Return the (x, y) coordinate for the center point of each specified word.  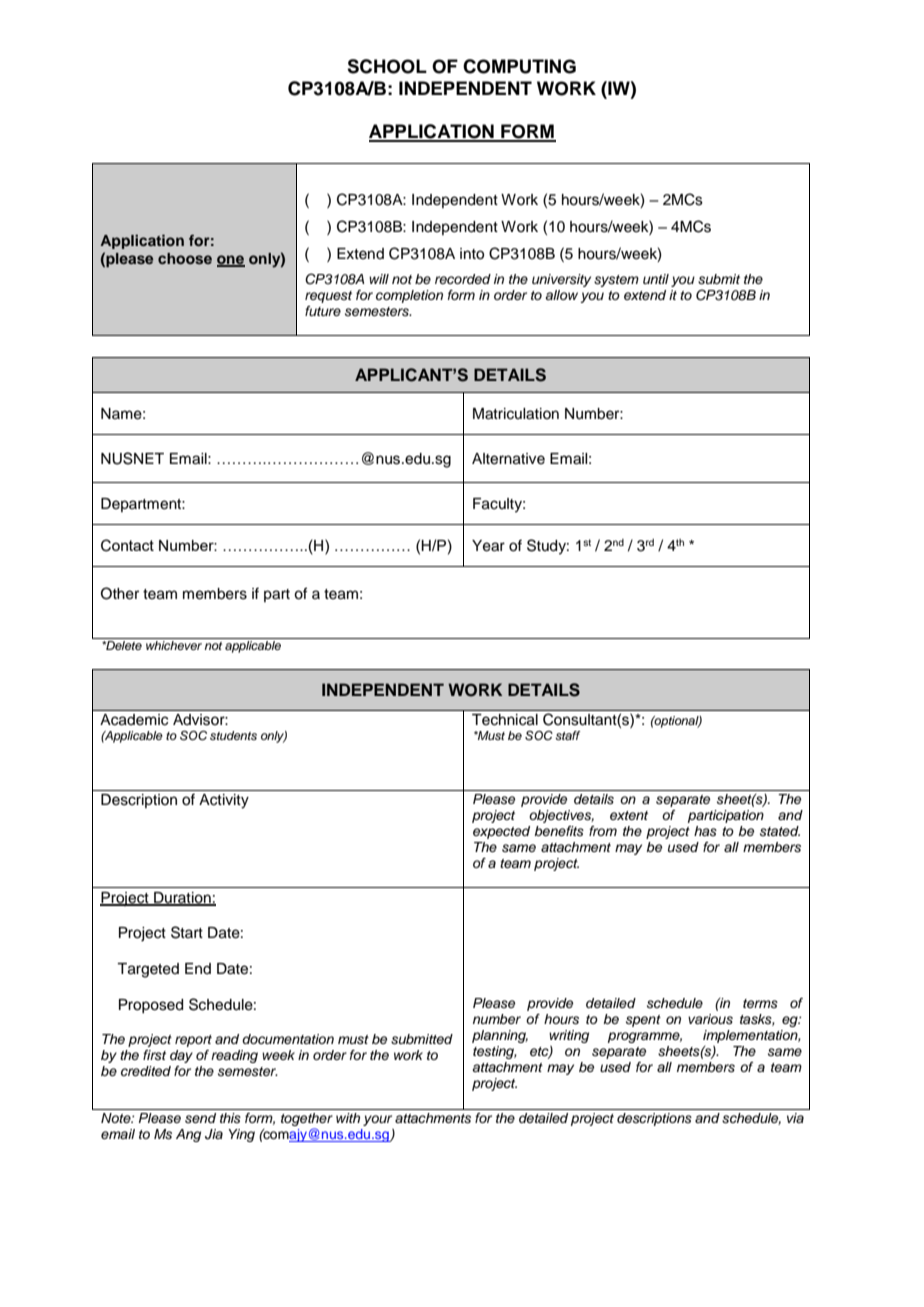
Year (488, 546)
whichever (174, 645)
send (200, 1118)
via (795, 1118)
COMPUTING (519, 66)
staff (568, 735)
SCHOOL (387, 66)
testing (495, 1052)
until (656, 279)
